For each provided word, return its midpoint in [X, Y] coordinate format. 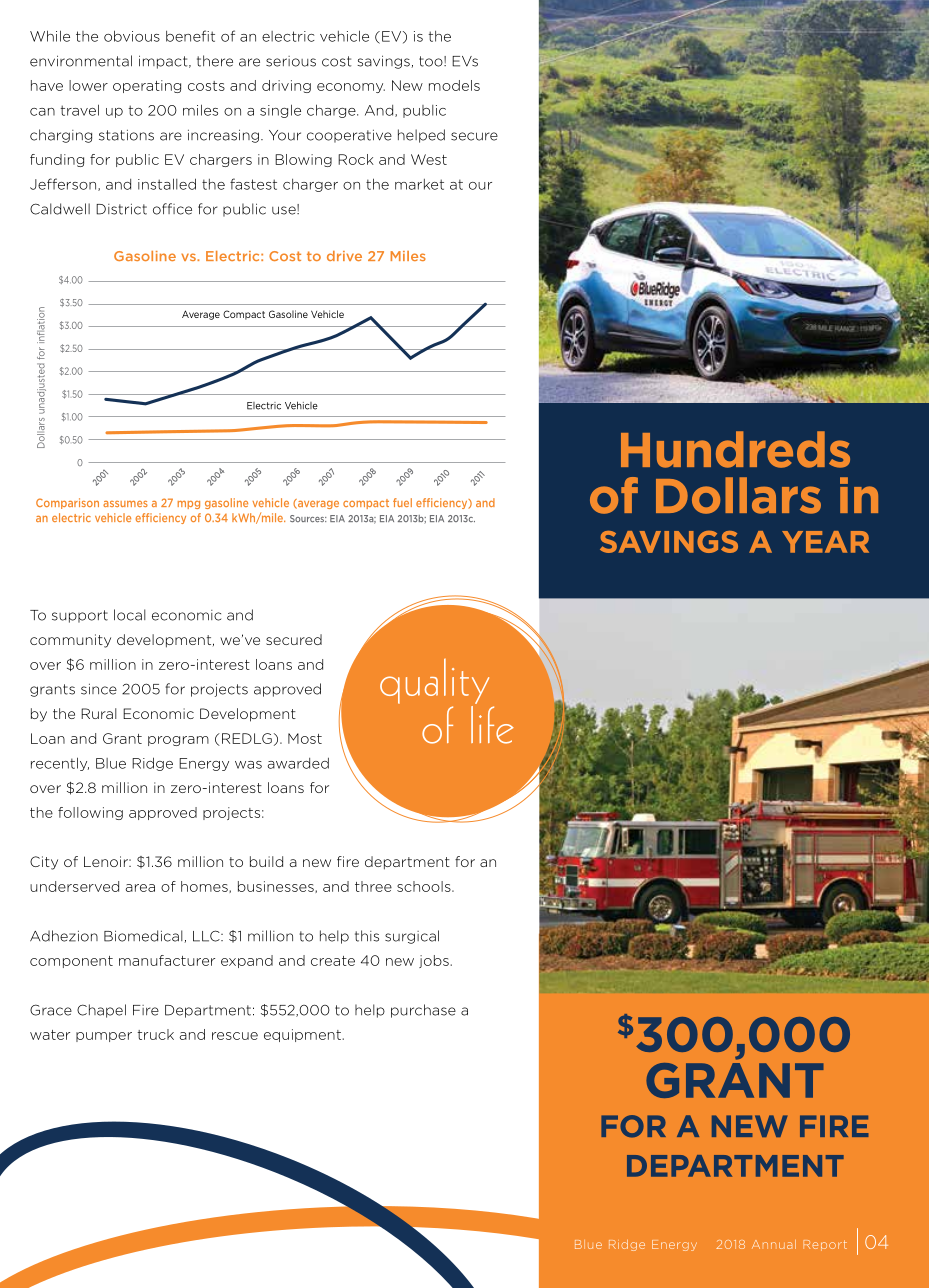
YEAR [825, 542]
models [454, 85]
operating [147, 86]
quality [434, 683]
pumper [104, 1037]
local [130, 615]
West [429, 159]
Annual [774, 1244]
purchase [423, 1011]
